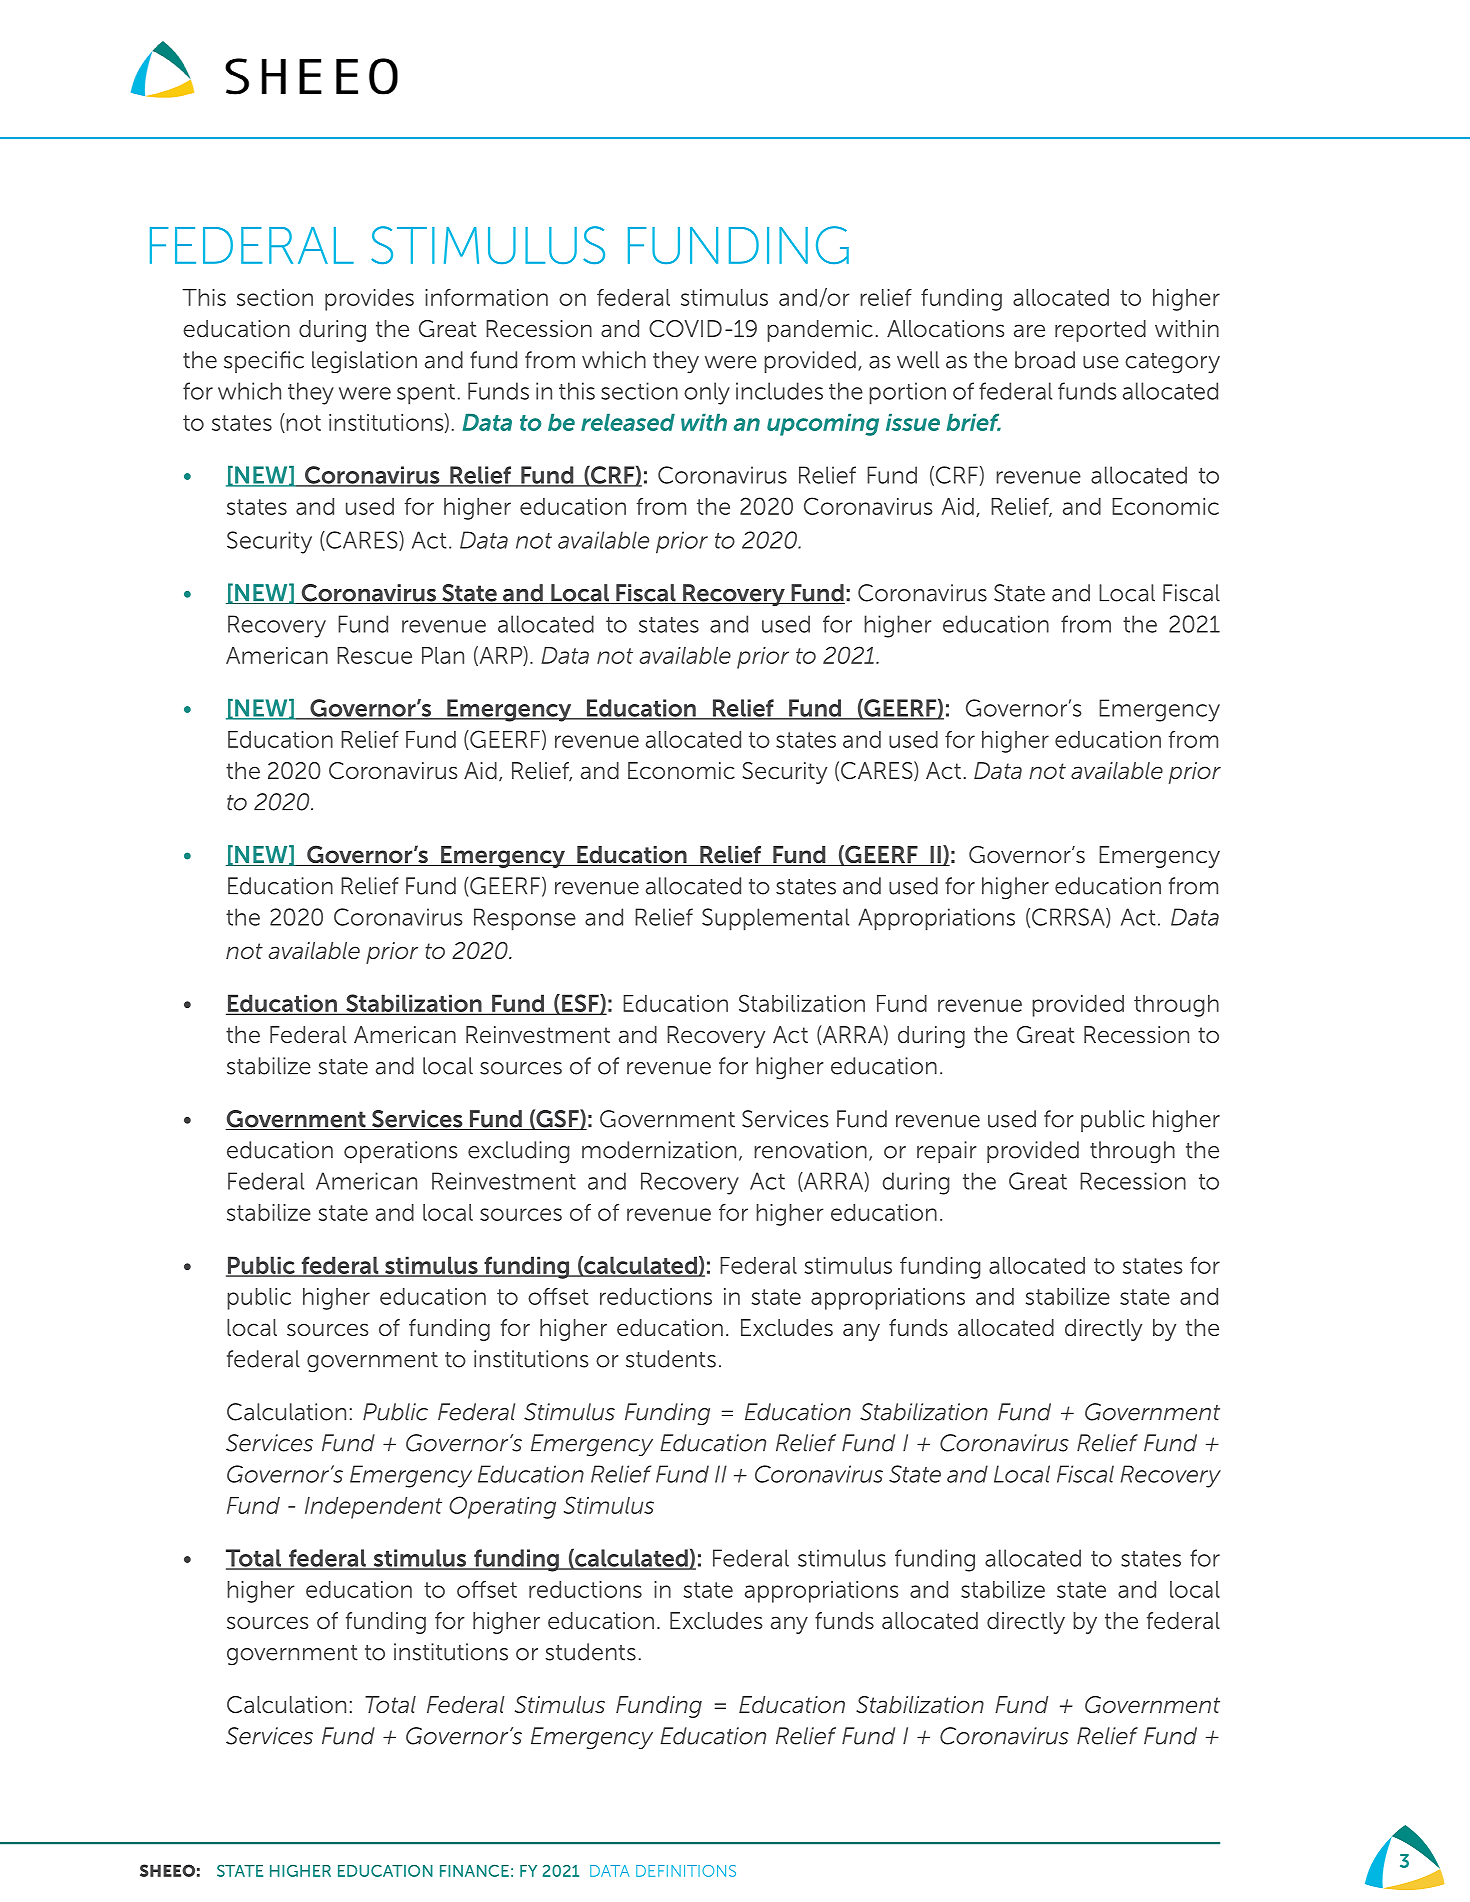  I want to click on operations, so click(400, 1152).
